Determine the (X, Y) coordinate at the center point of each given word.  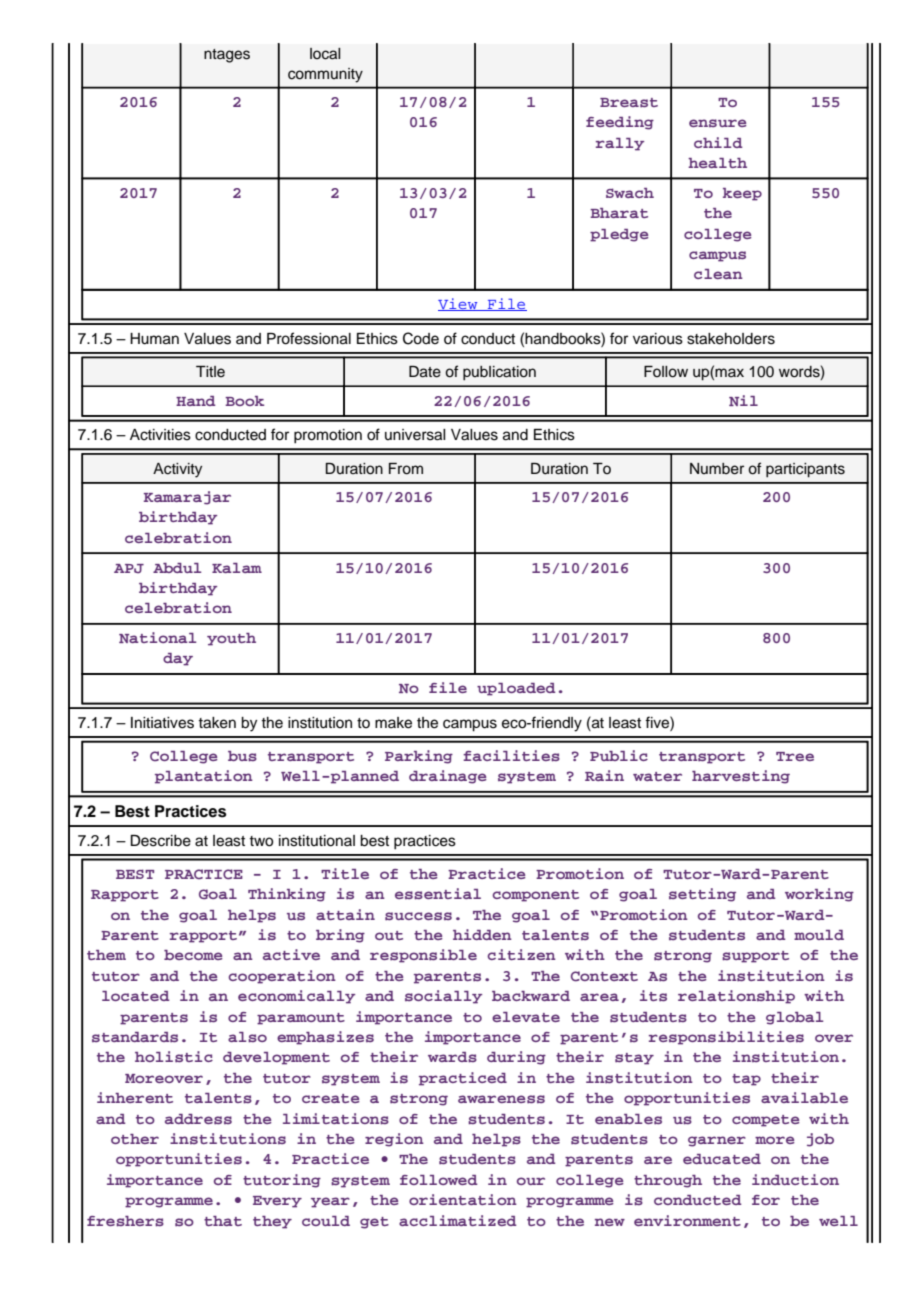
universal (415, 435)
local (325, 54)
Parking (419, 757)
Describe (161, 841)
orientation (463, 1199)
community (325, 75)
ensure (718, 123)
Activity (177, 470)
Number (717, 469)
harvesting (741, 777)
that (223, 1221)
